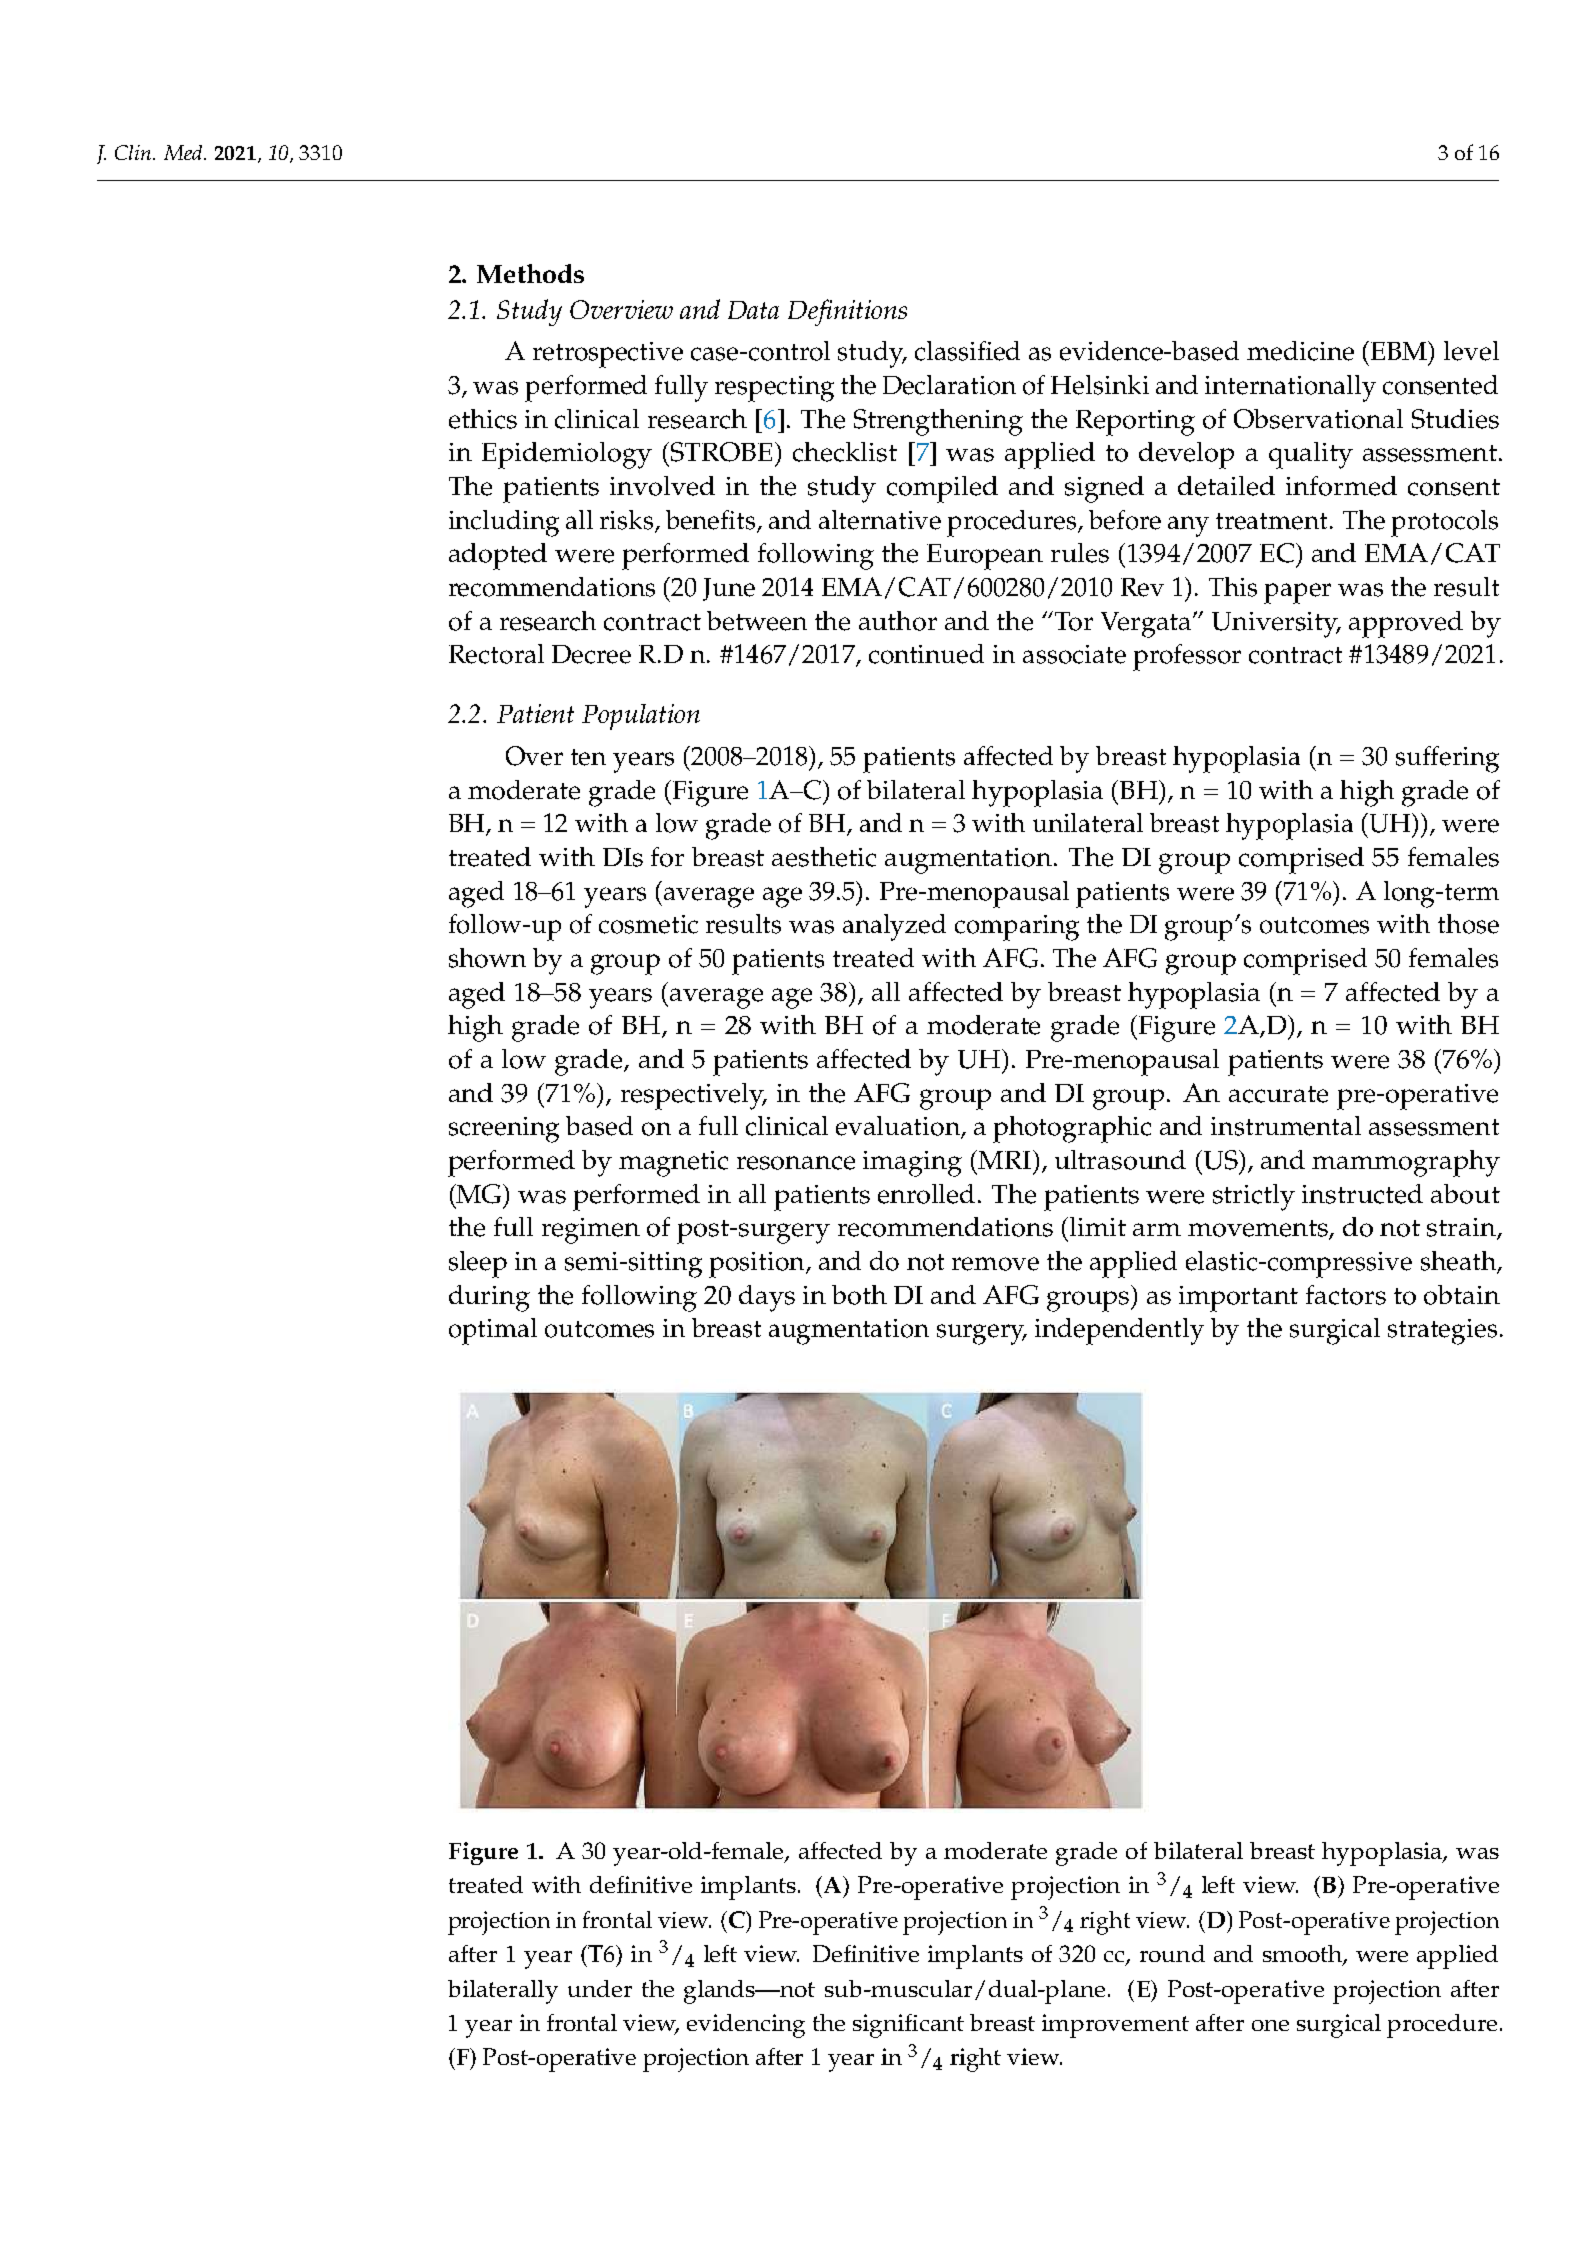 The width and height of the screenshot is (1596, 2257). What do you see at coordinates (1362, 1194) in the screenshot?
I see `instructed` at bounding box center [1362, 1194].
